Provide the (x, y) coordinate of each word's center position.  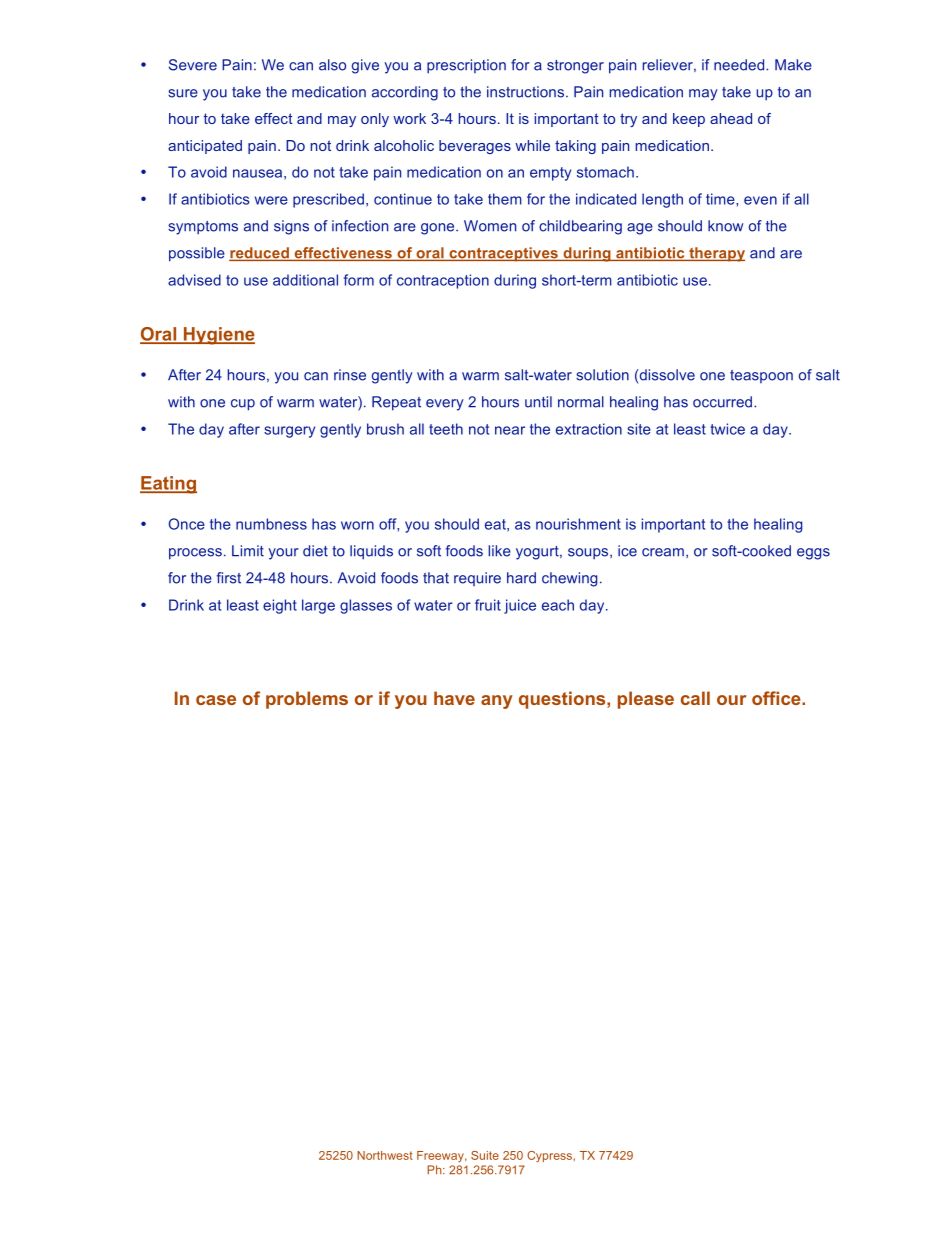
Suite (485, 1155)
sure (183, 93)
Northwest (385, 1155)
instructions (525, 92)
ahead (731, 118)
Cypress (550, 1156)
